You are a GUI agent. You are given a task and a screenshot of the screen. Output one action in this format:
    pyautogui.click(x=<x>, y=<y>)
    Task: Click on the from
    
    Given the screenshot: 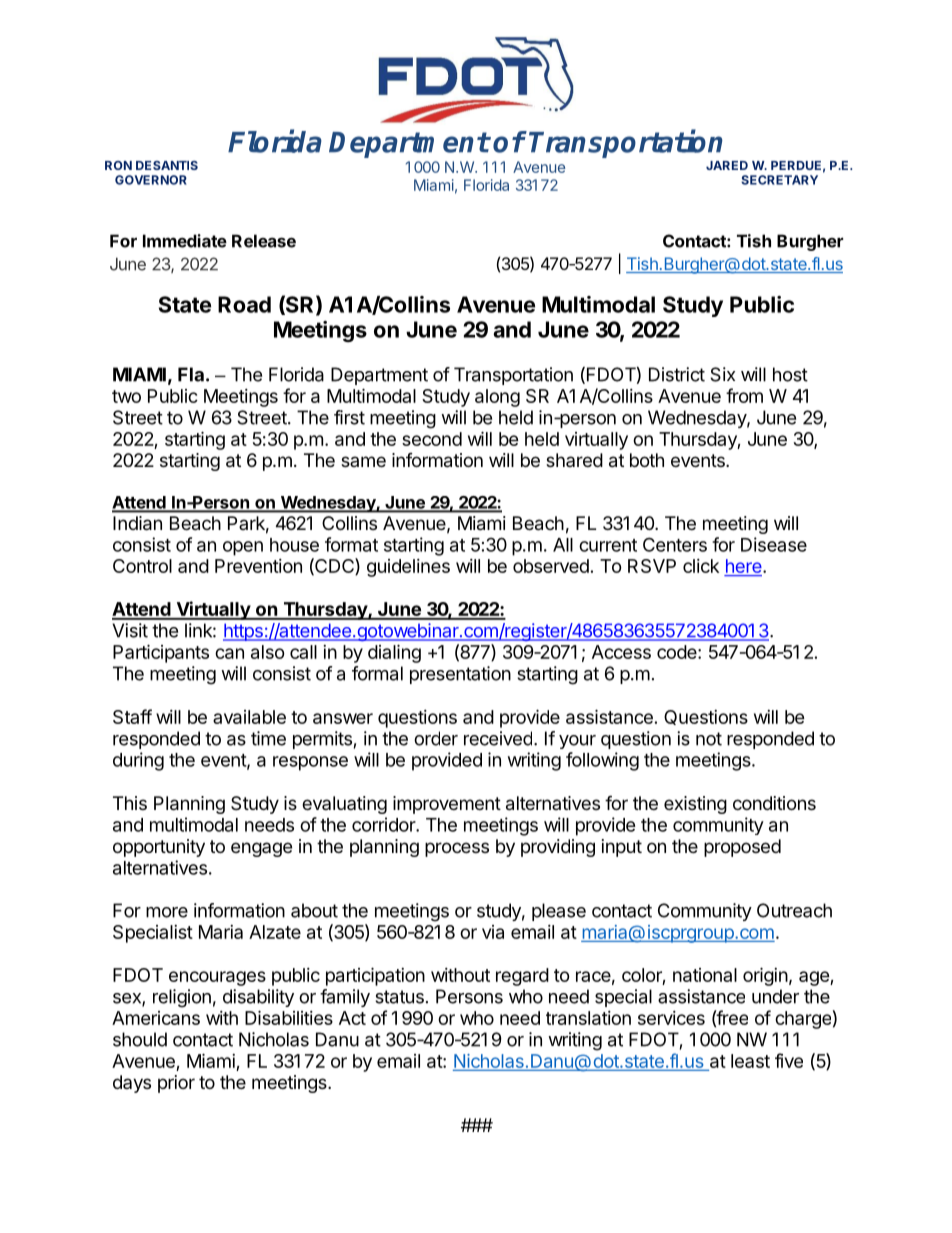 What is the action you would take?
    pyautogui.click(x=744, y=395)
